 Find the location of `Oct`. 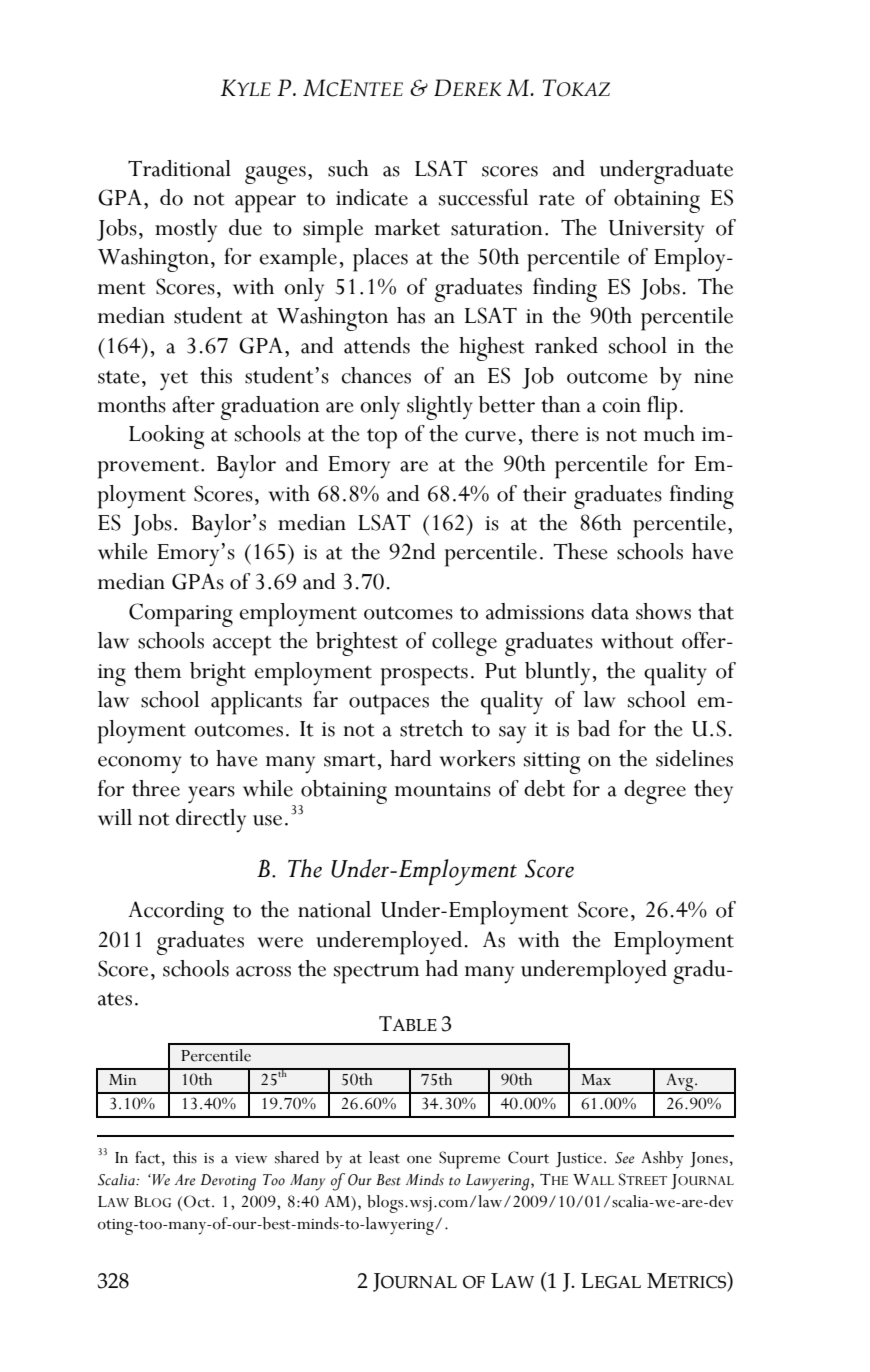

Oct is located at coordinates (198, 1201).
